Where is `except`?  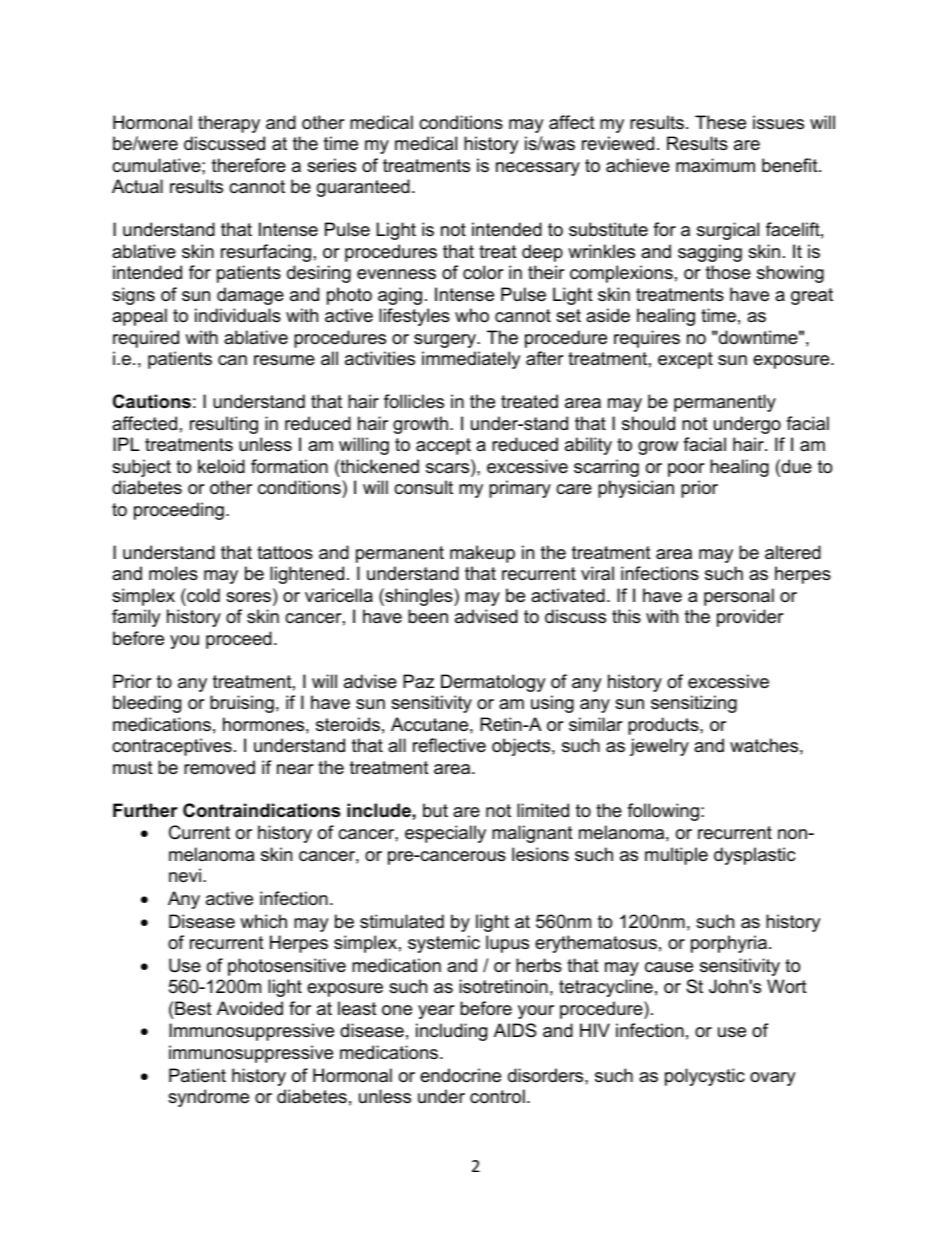 except is located at coordinates (685, 360).
